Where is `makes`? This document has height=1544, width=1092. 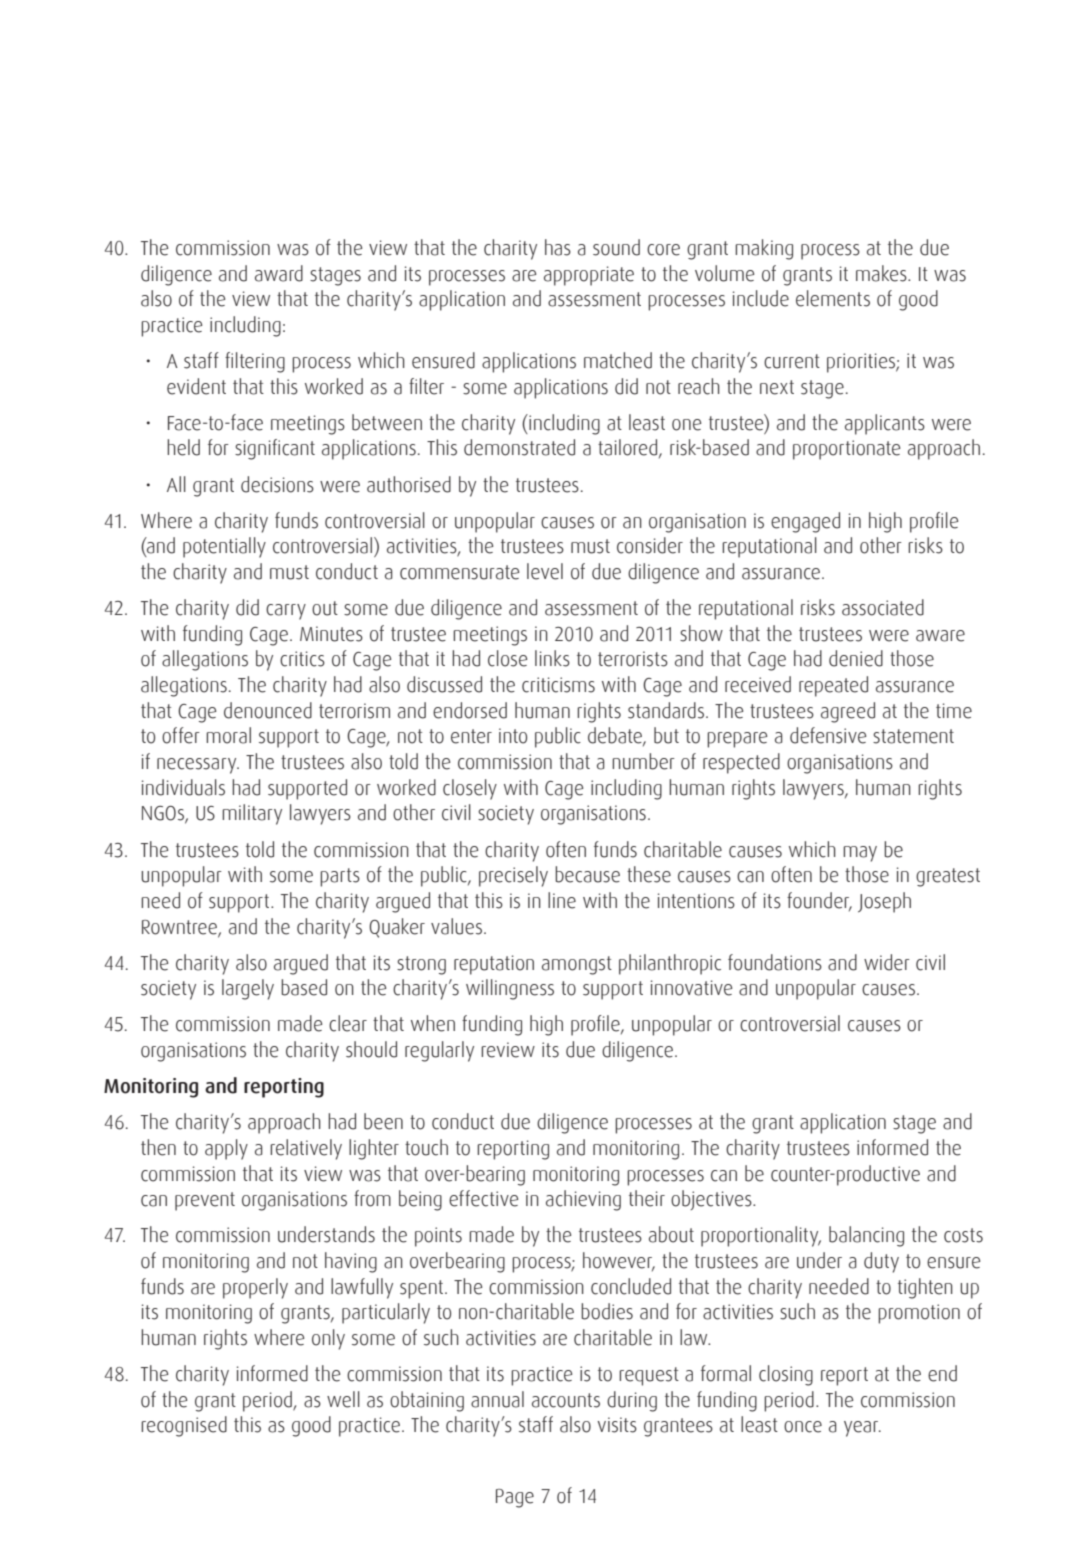 makes is located at coordinates (882, 273).
